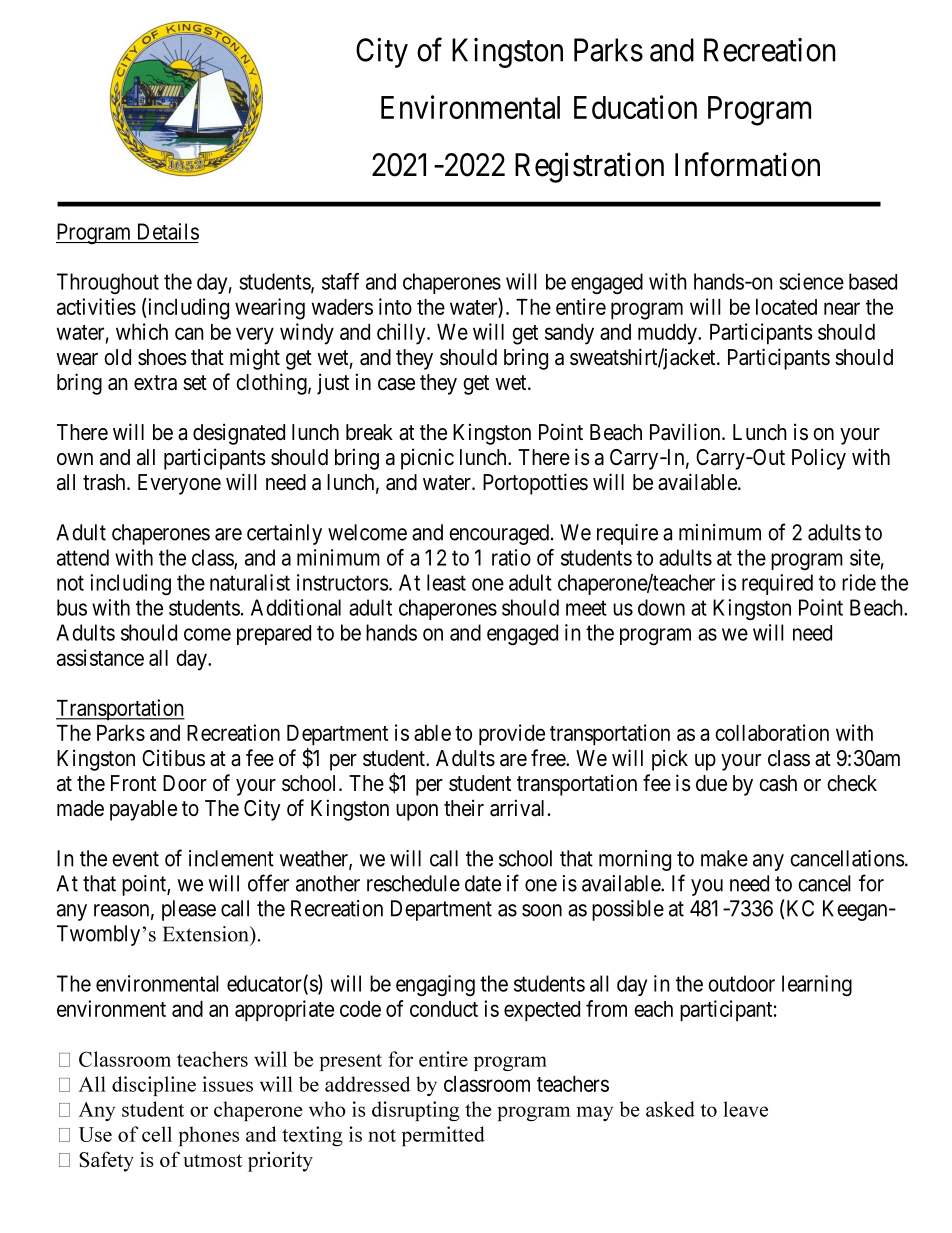 This screenshot has width=952, height=1233. Describe the element at coordinates (747, 164) in the screenshot. I see `Information` at that location.
